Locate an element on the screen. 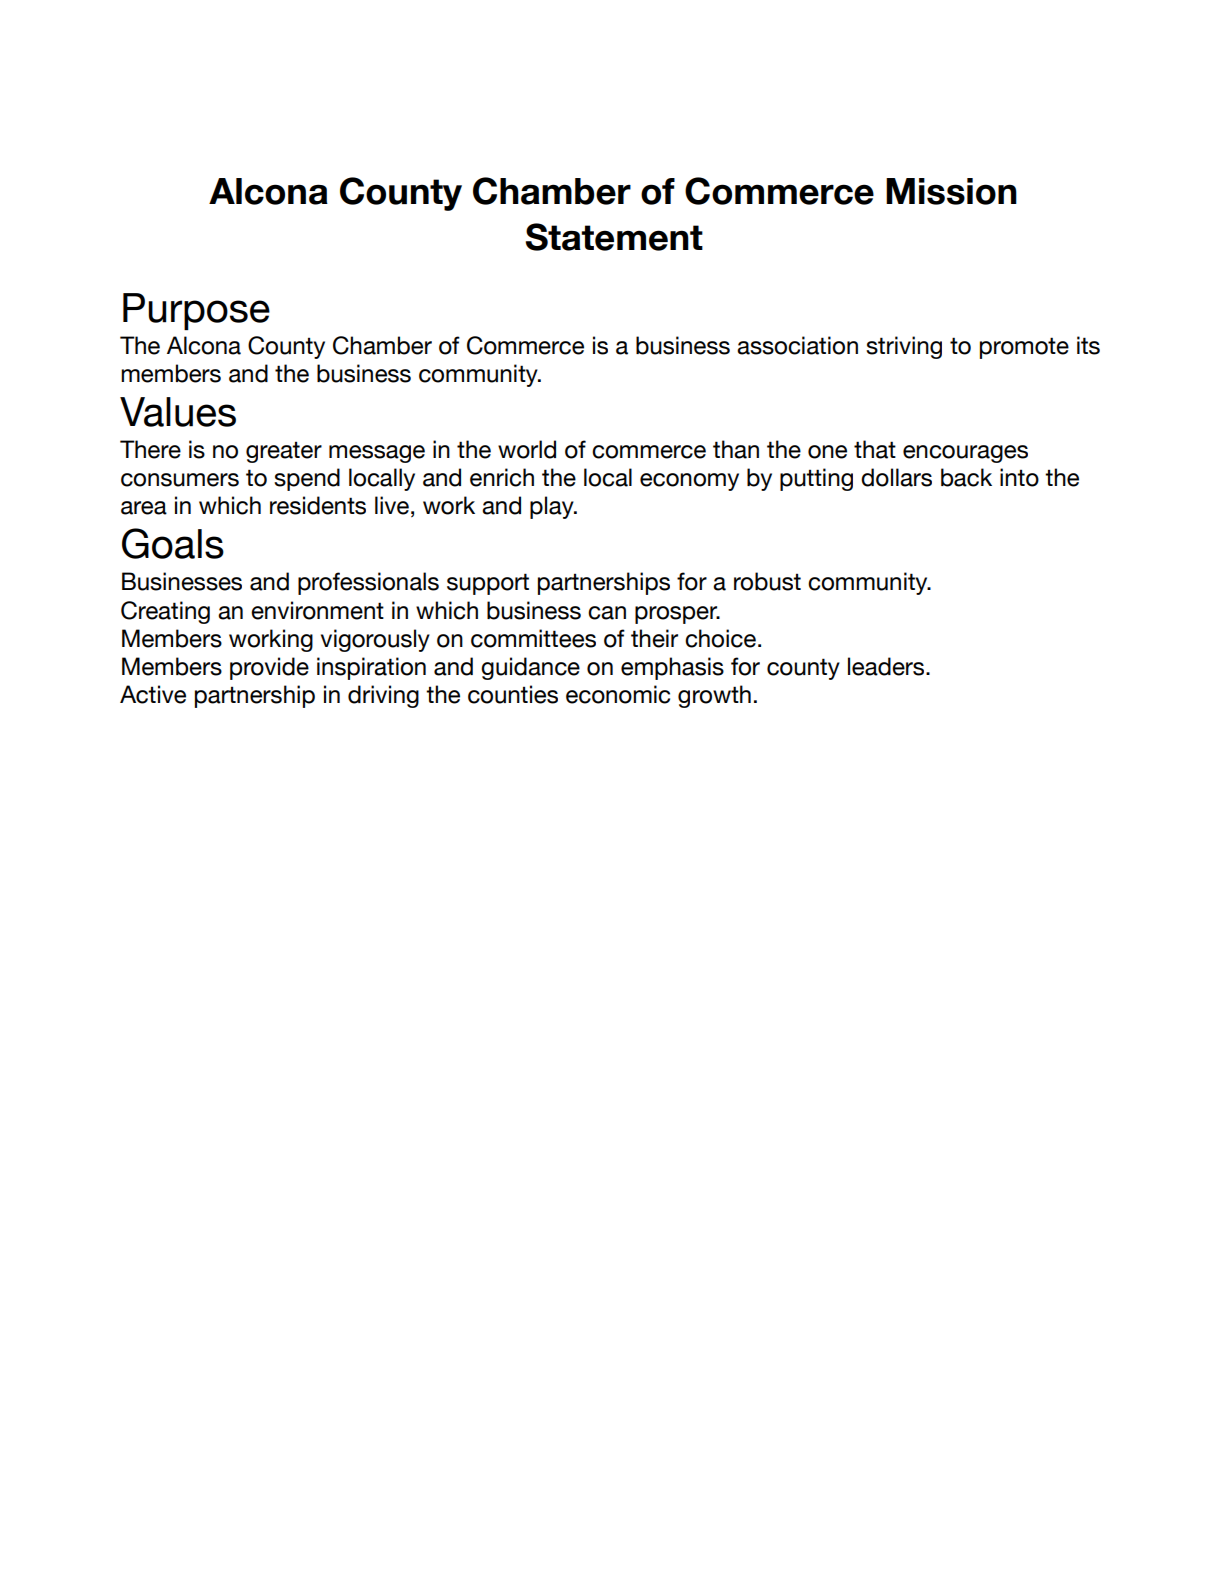 The width and height of the screenshot is (1228, 1590). association is located at coordinates (797, 345).
